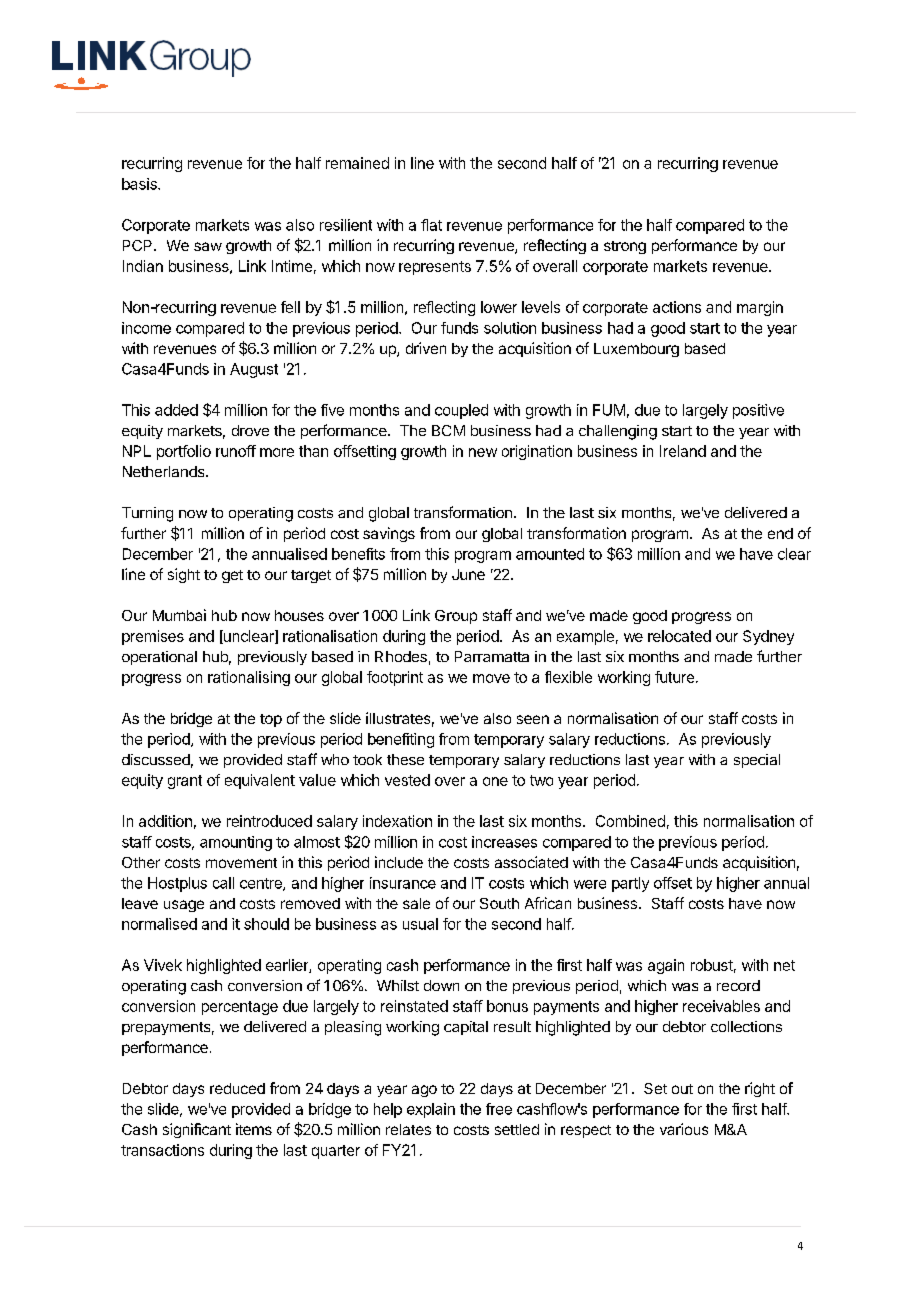 Image resolution: width=924 pixels, height=1309 pixels. I want to click on strong, so click(625, 247).
